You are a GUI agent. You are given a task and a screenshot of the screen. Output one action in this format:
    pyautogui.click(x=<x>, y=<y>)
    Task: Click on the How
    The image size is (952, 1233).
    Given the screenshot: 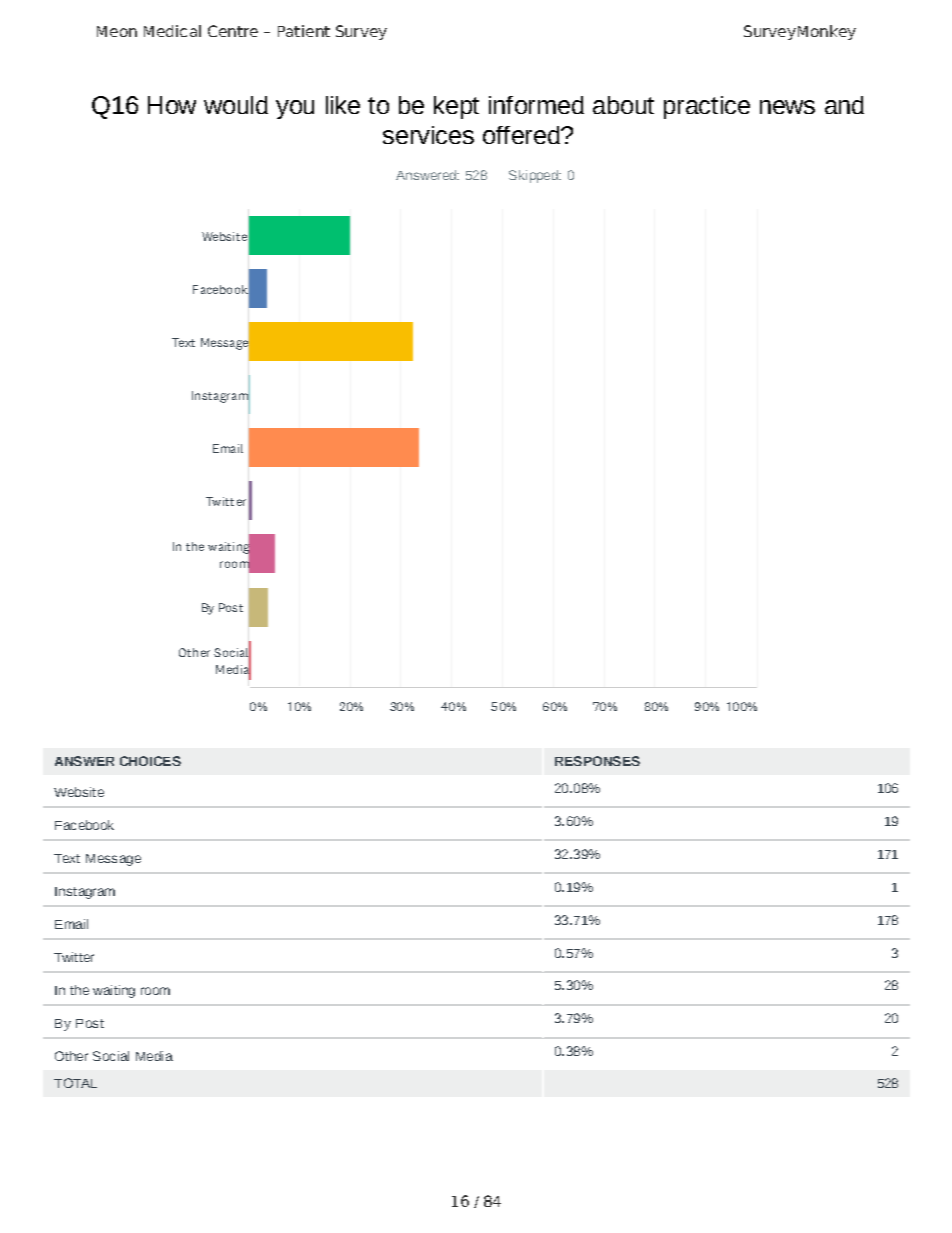 What is the action you would take?
    pyautogui.click(x=172, y=105)
